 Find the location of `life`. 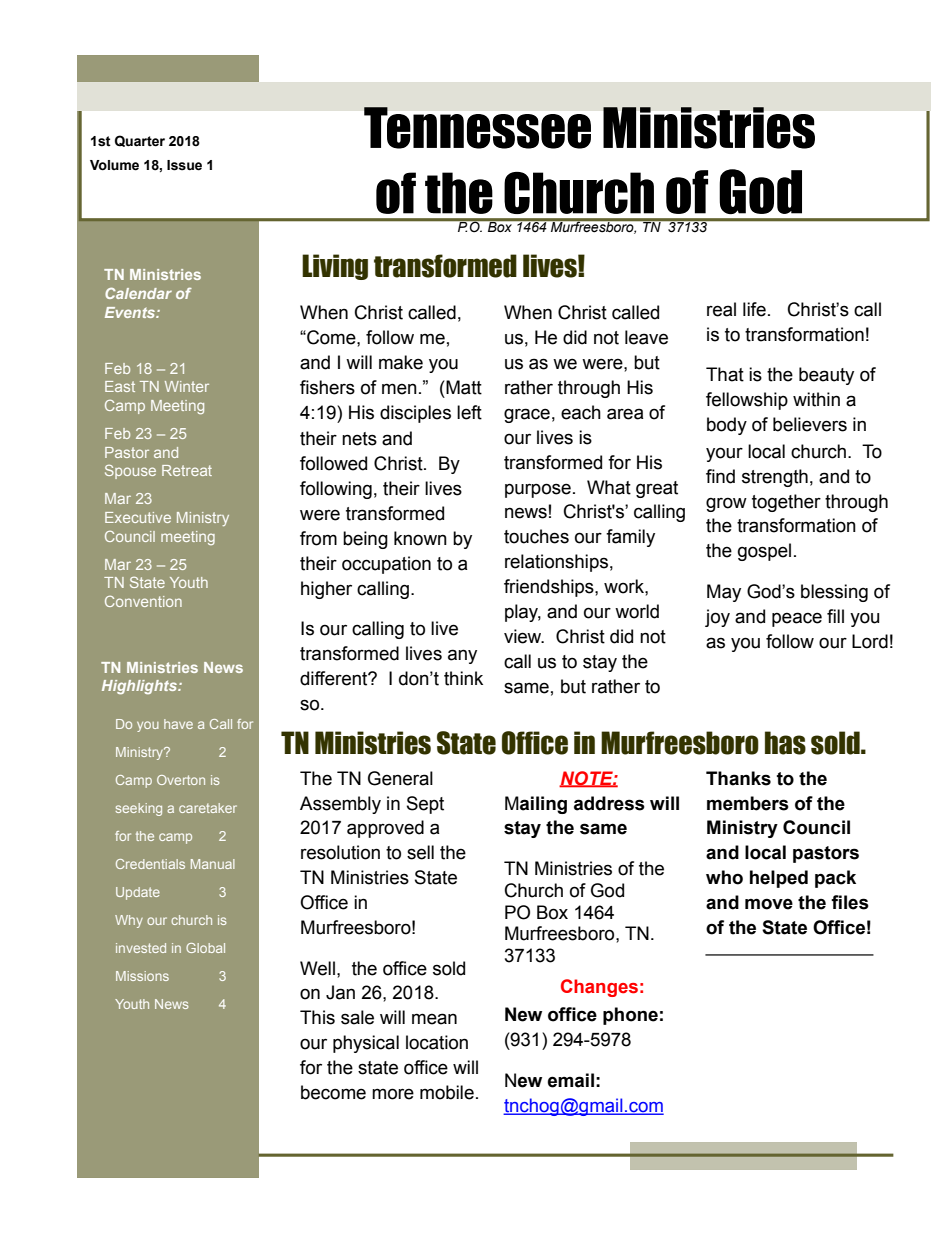

life is located at coordinates (754, 309).
